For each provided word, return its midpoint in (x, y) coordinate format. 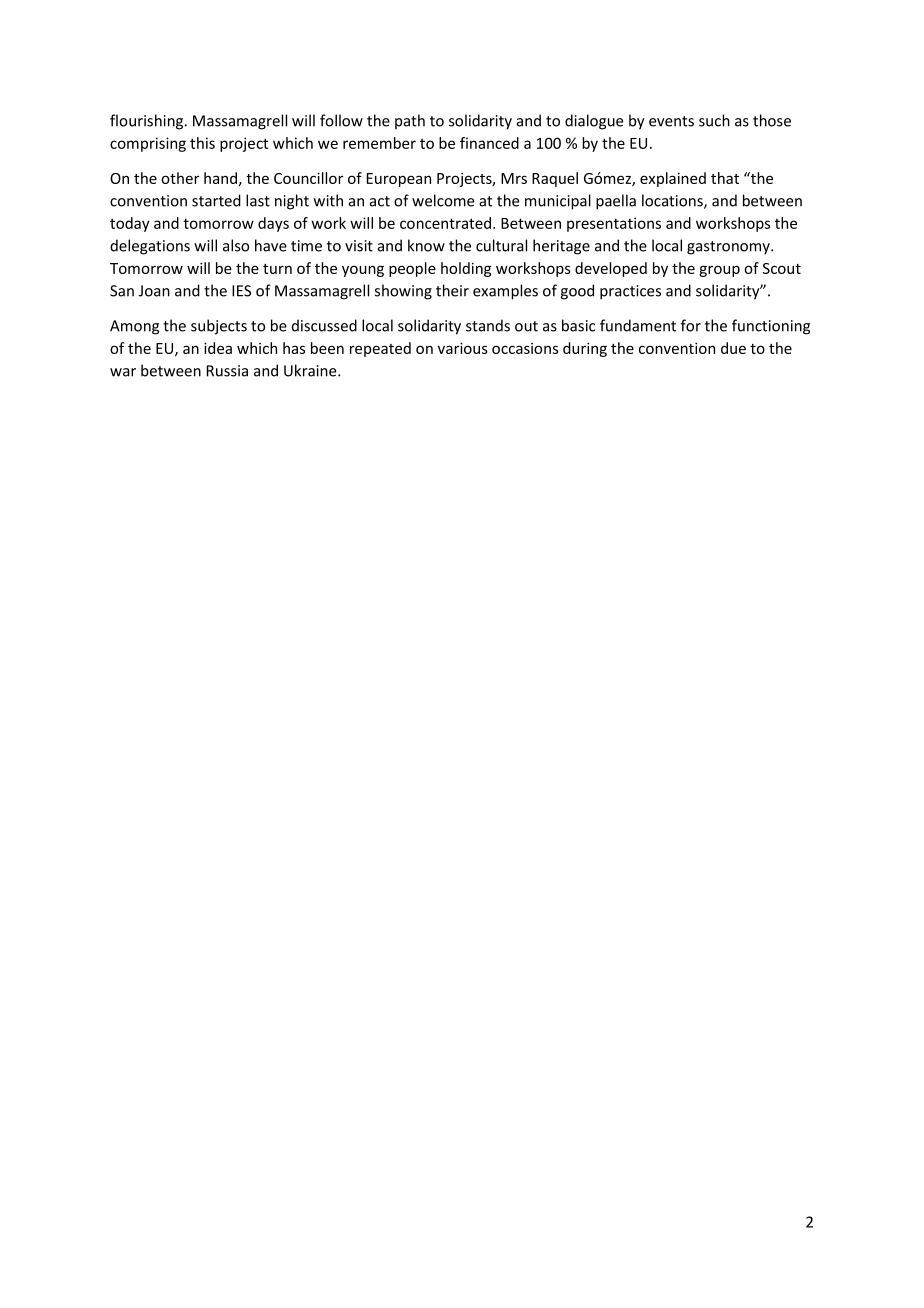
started (216, 200)
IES (241, 291)
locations (673, 201)
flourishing (148, 122)
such (714, 120)
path (410, 121)
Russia (227, 371)
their (452, 290)
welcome (443, 200)
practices (630, 292)
